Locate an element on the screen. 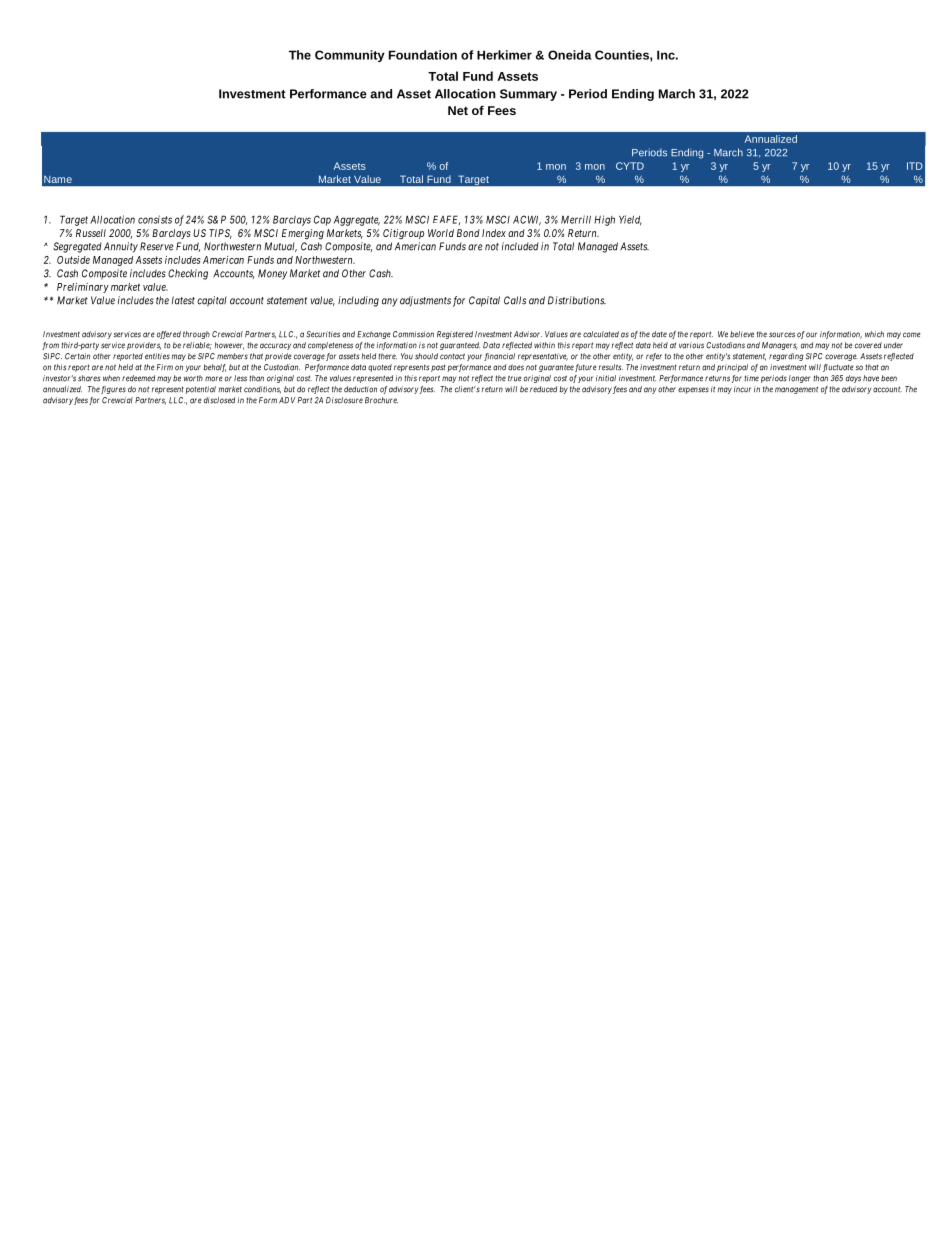 Image resolution: width=952 pixels, height=1233 pixels. Community is located at coordinates (350, 56).
